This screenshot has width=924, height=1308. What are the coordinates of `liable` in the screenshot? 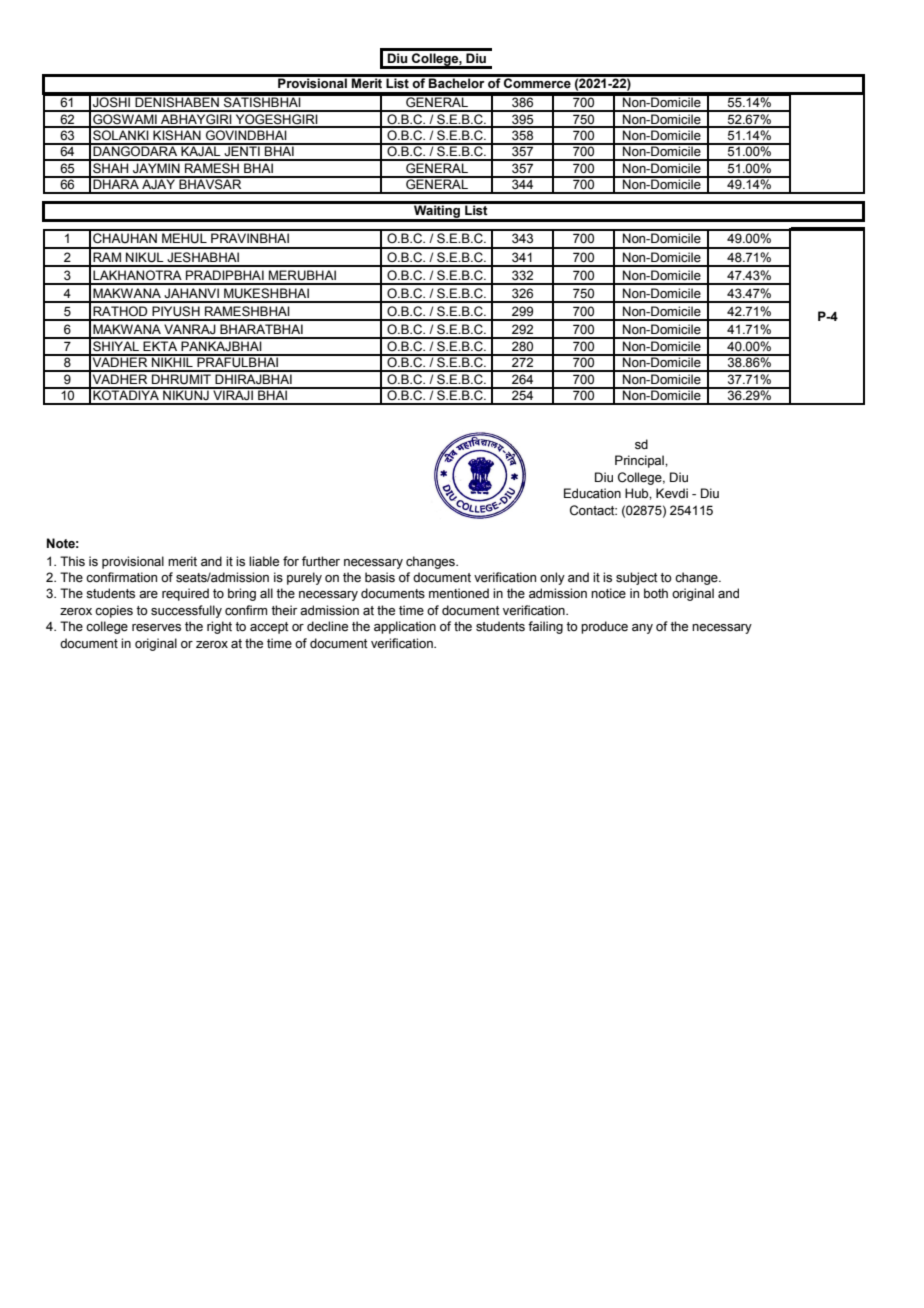 It's located at (264, 561).
